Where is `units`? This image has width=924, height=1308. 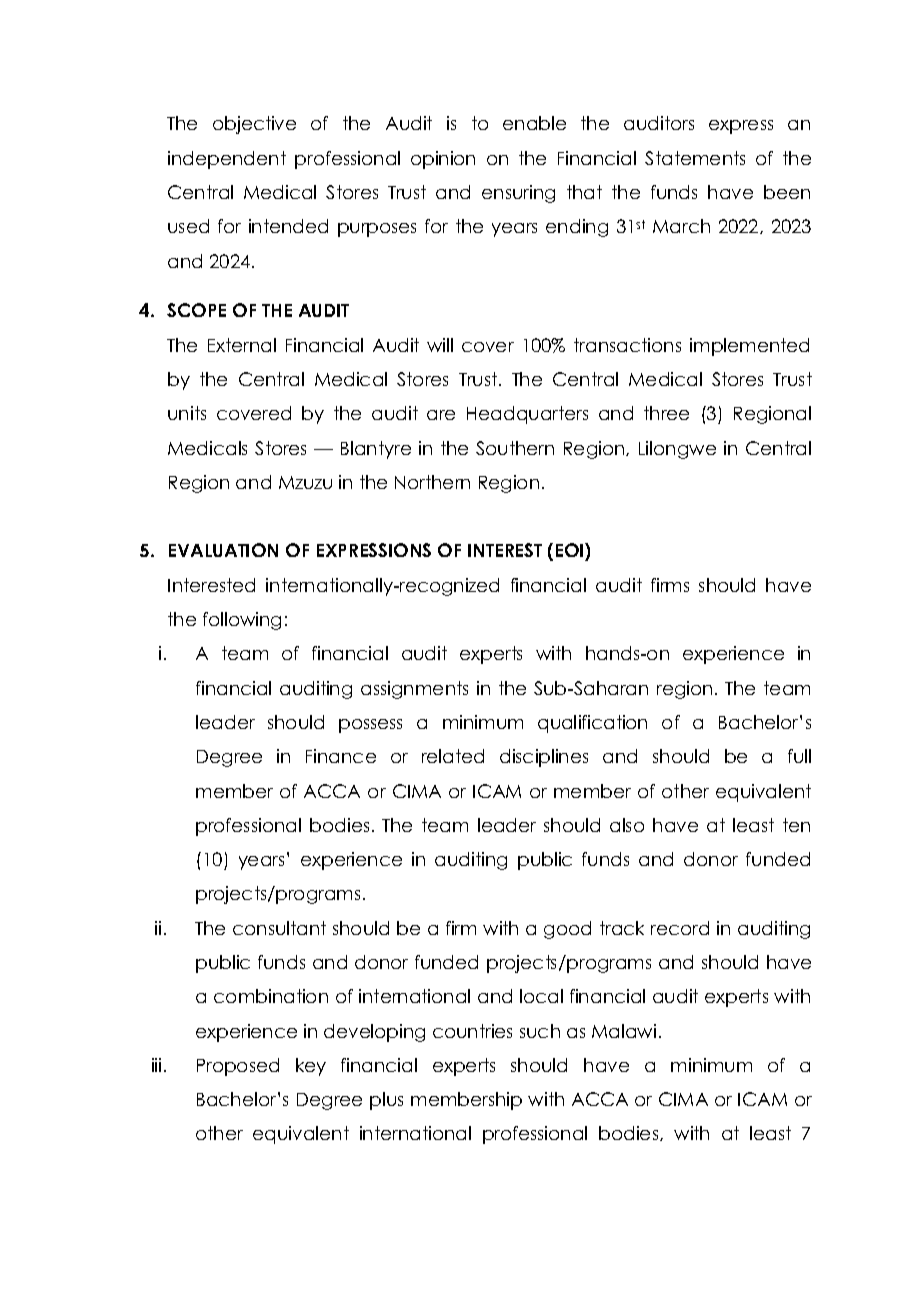
units is located at coordinates (187, 413).
